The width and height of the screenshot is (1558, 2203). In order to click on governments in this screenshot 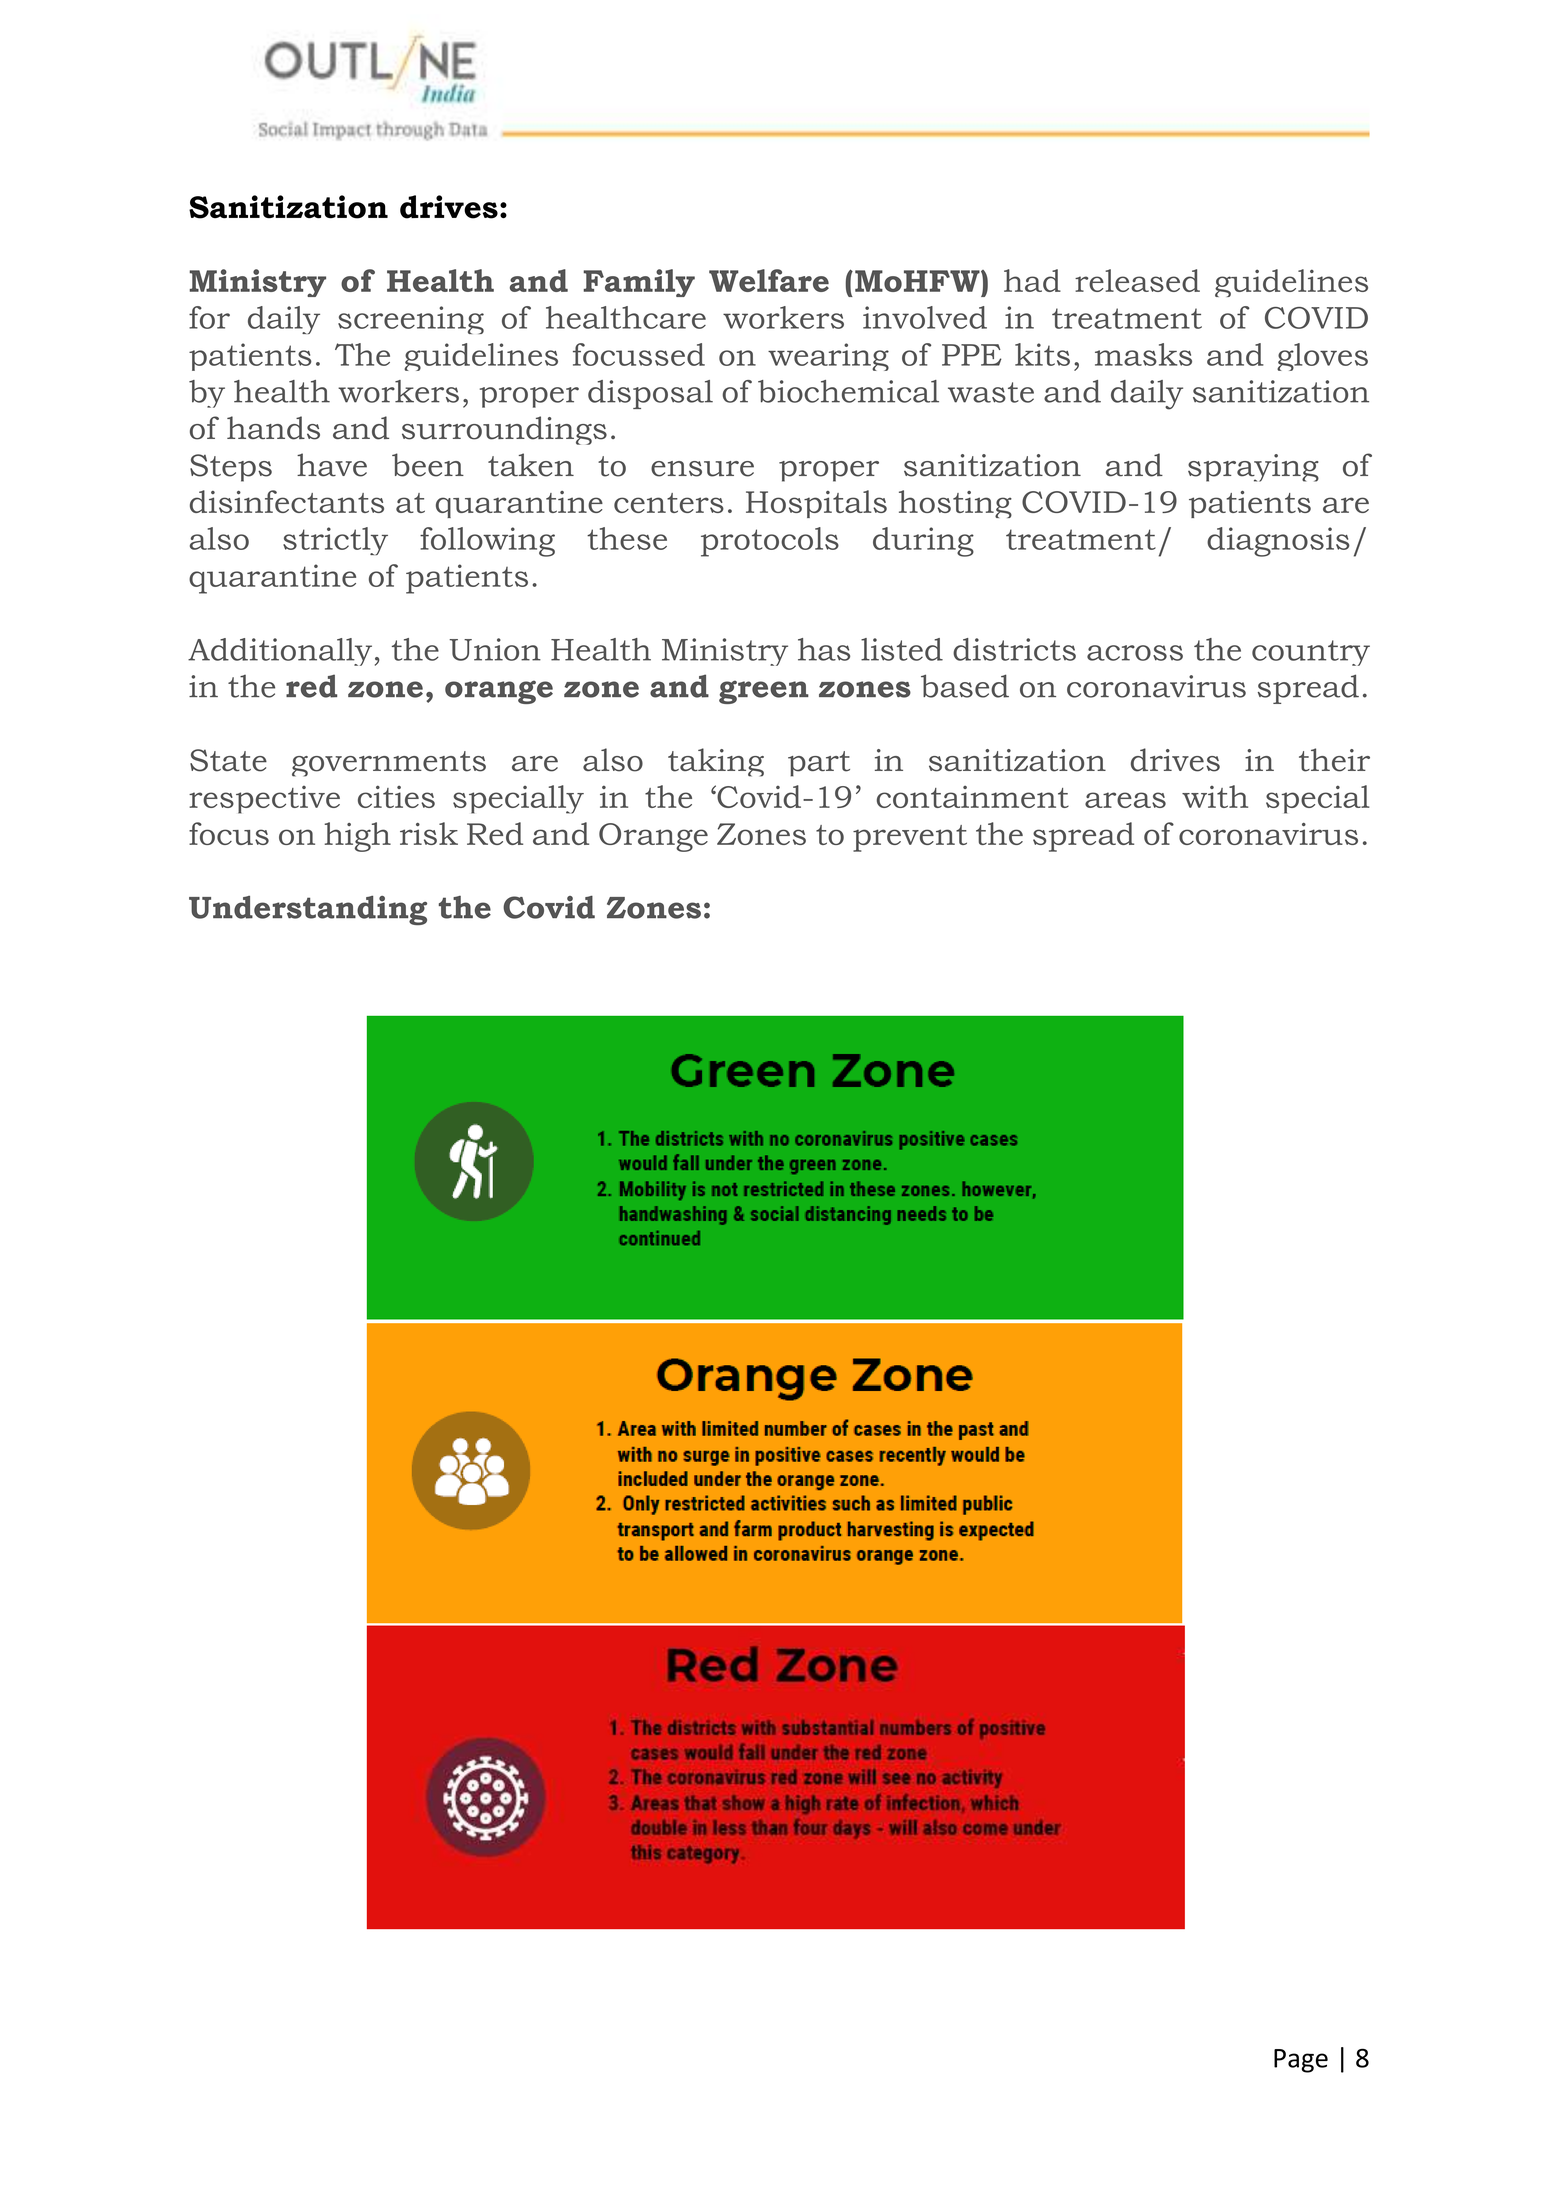, I will do `click(389, 764)`.
